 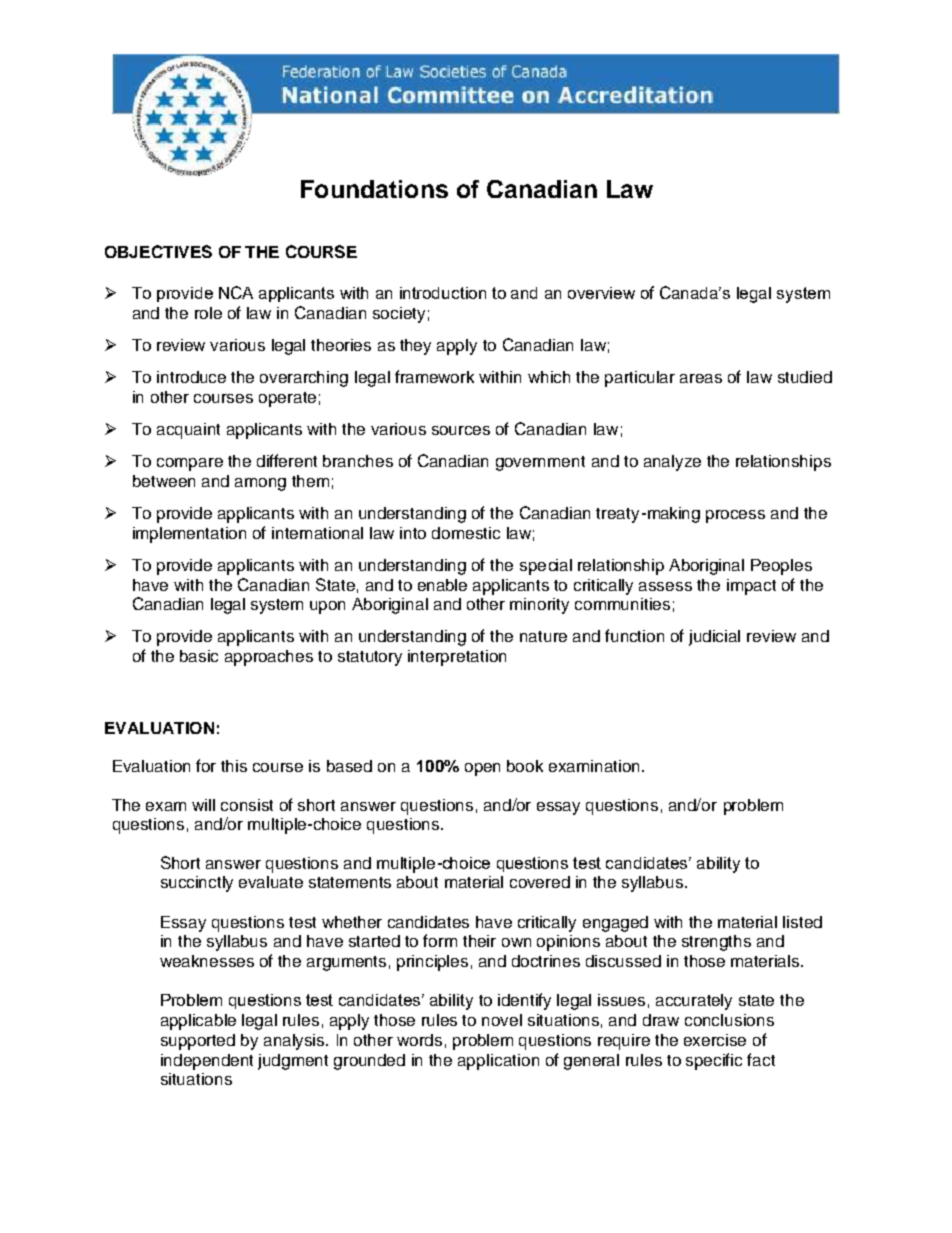 I want to click on listed, so click(x=802, y=922).
